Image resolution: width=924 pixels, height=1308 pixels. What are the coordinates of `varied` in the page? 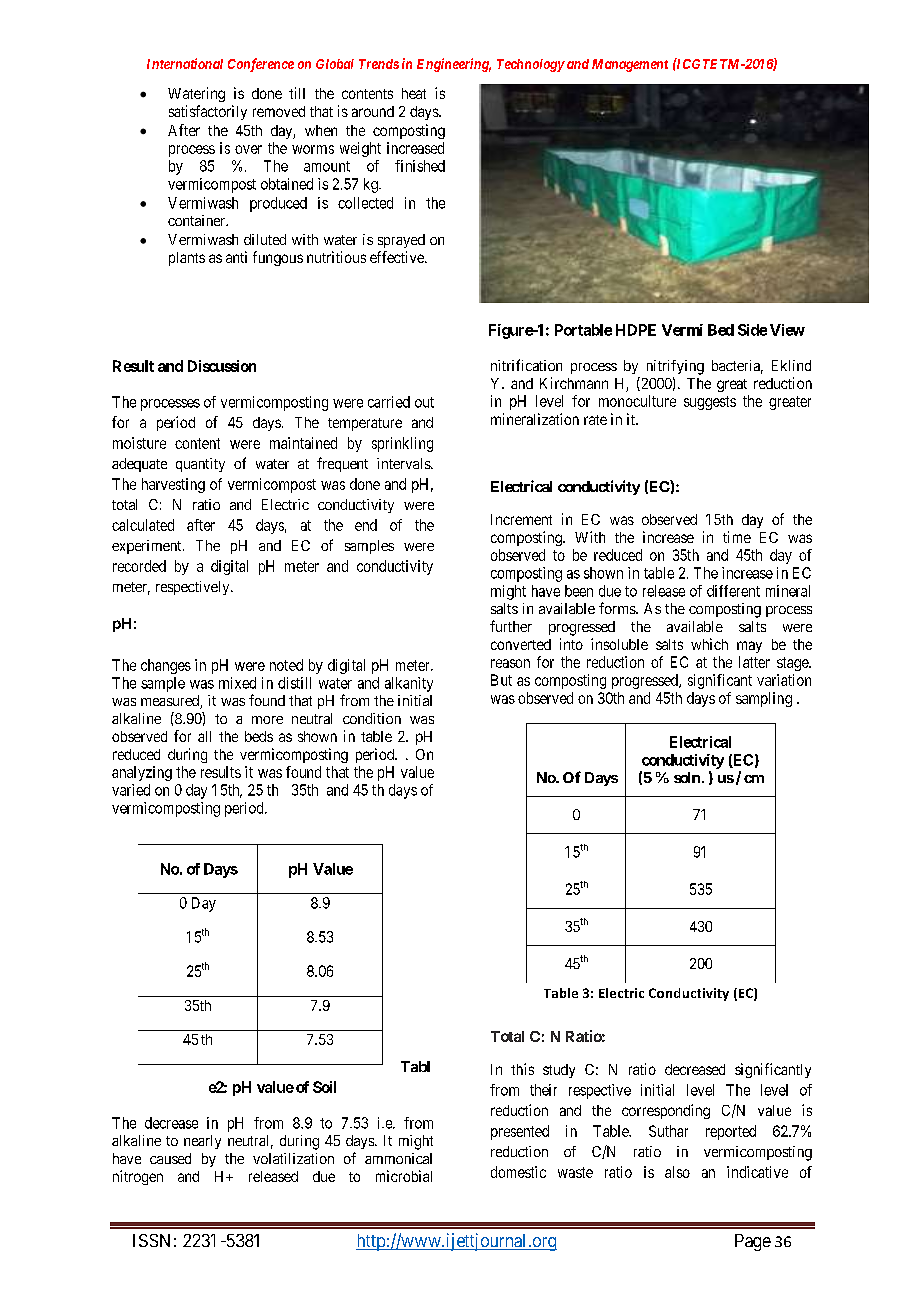 It's located at (131, 790).
